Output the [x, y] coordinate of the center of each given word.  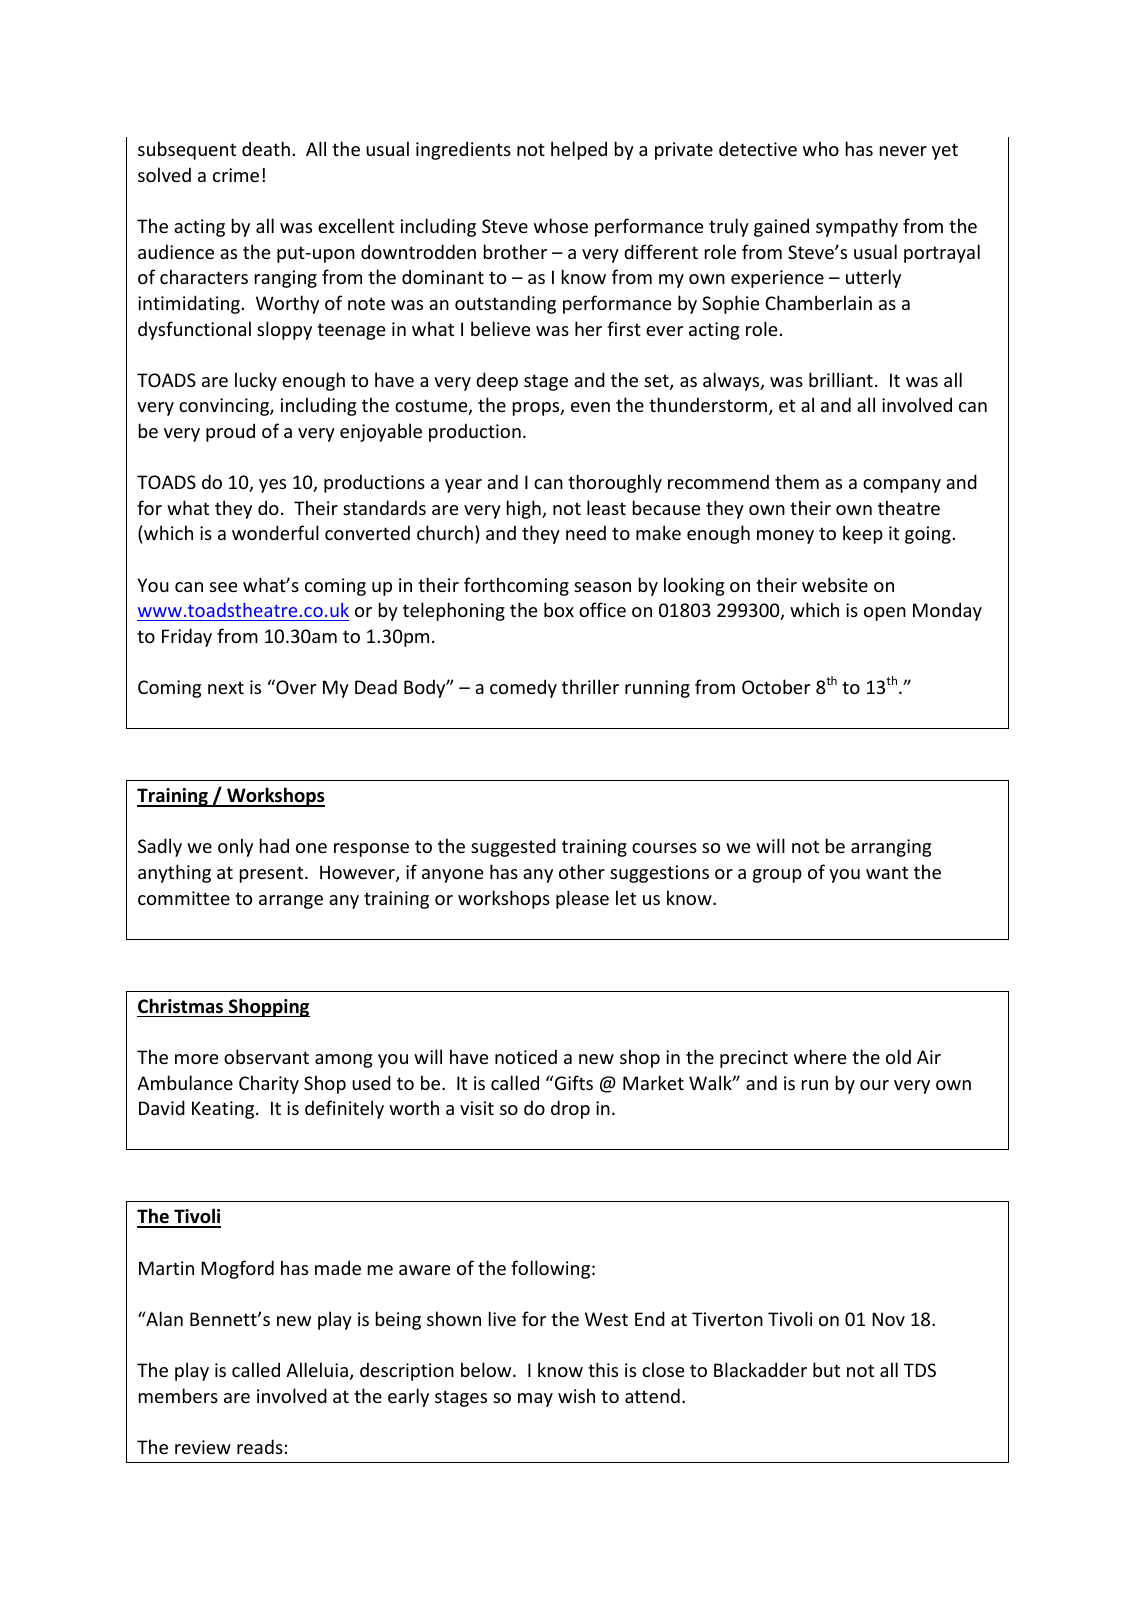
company [902, 486]
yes [272, 486]
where [820, 1056]
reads [260, 1446]
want [887, 872]
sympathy [857, 227]
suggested [513, 847]
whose [561, 225]
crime [236, 175]
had [274, 845]
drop [570, 1109]
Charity [269, 1084]
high [525, 509]
